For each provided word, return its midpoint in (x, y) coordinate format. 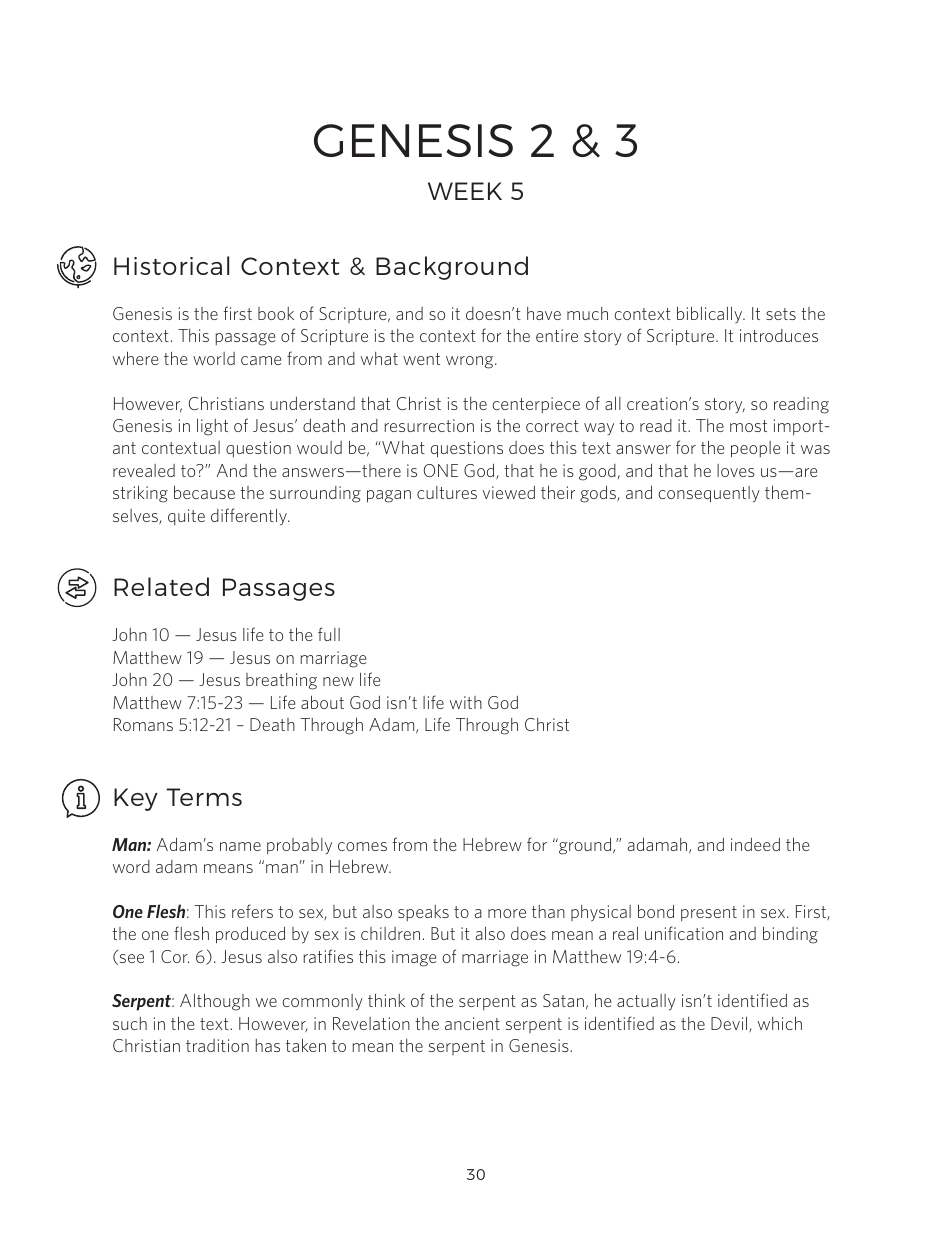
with (466, 702)
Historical (171, 265)
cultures (447, 492)
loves (736, 470)
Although (215, 1002)
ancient (472, 1023)
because (204, 492)
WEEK (465, 191)
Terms (204, 797)
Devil (730, 1024)
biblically (711, 314)
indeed (755, 844)
